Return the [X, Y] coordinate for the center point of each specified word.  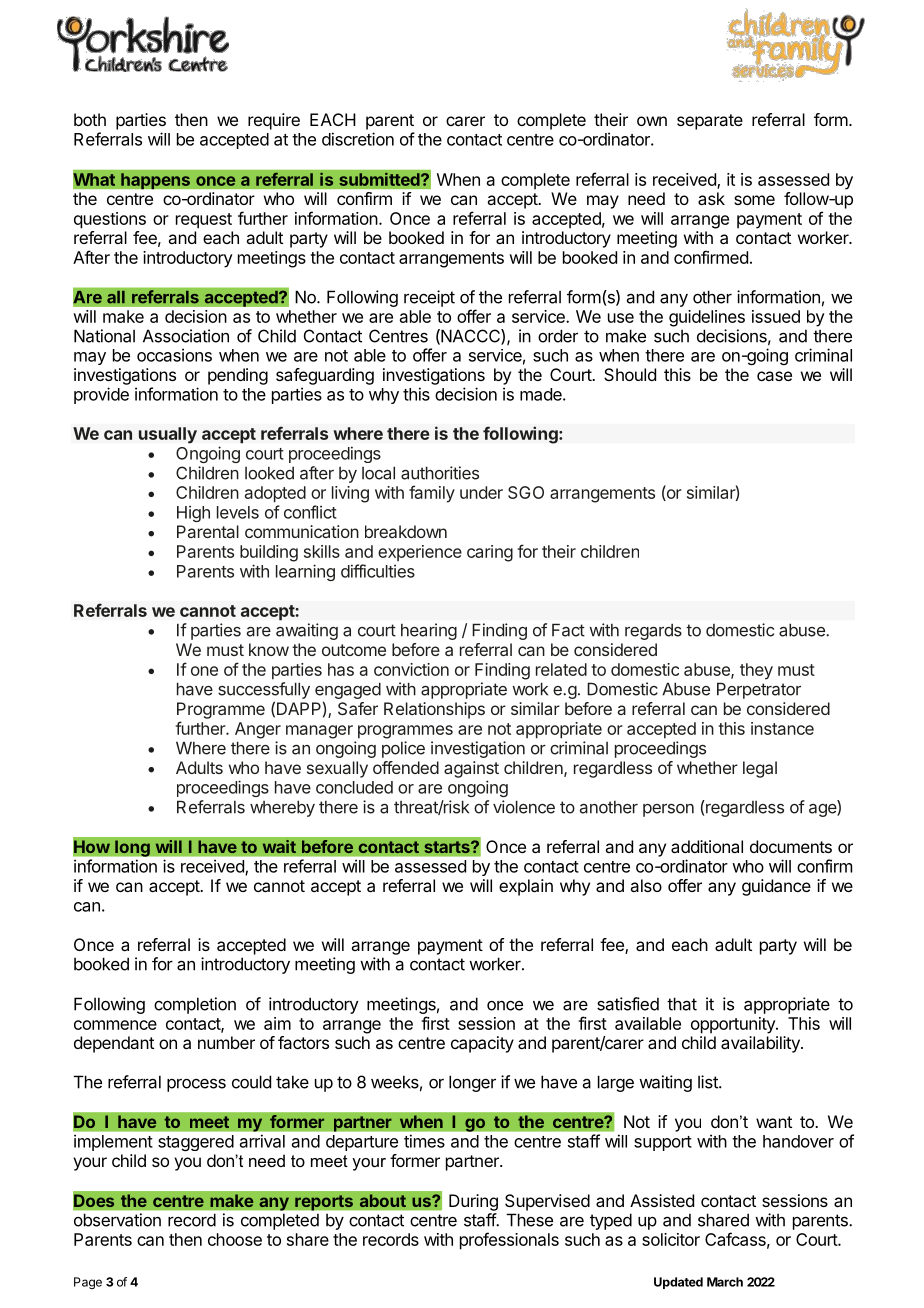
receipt [429, 298]
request [204, 221]
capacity [482, 1044]
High [193, 513]
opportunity [734, 1025]
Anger [258, 730]
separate [710, 122]
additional [707, 846]
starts [448, 847]
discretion [358, 139]
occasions [174, 355]
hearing [429, 631]
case [774, 376]
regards [653, 631]
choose [235, 1239]
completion [195, 1005]
